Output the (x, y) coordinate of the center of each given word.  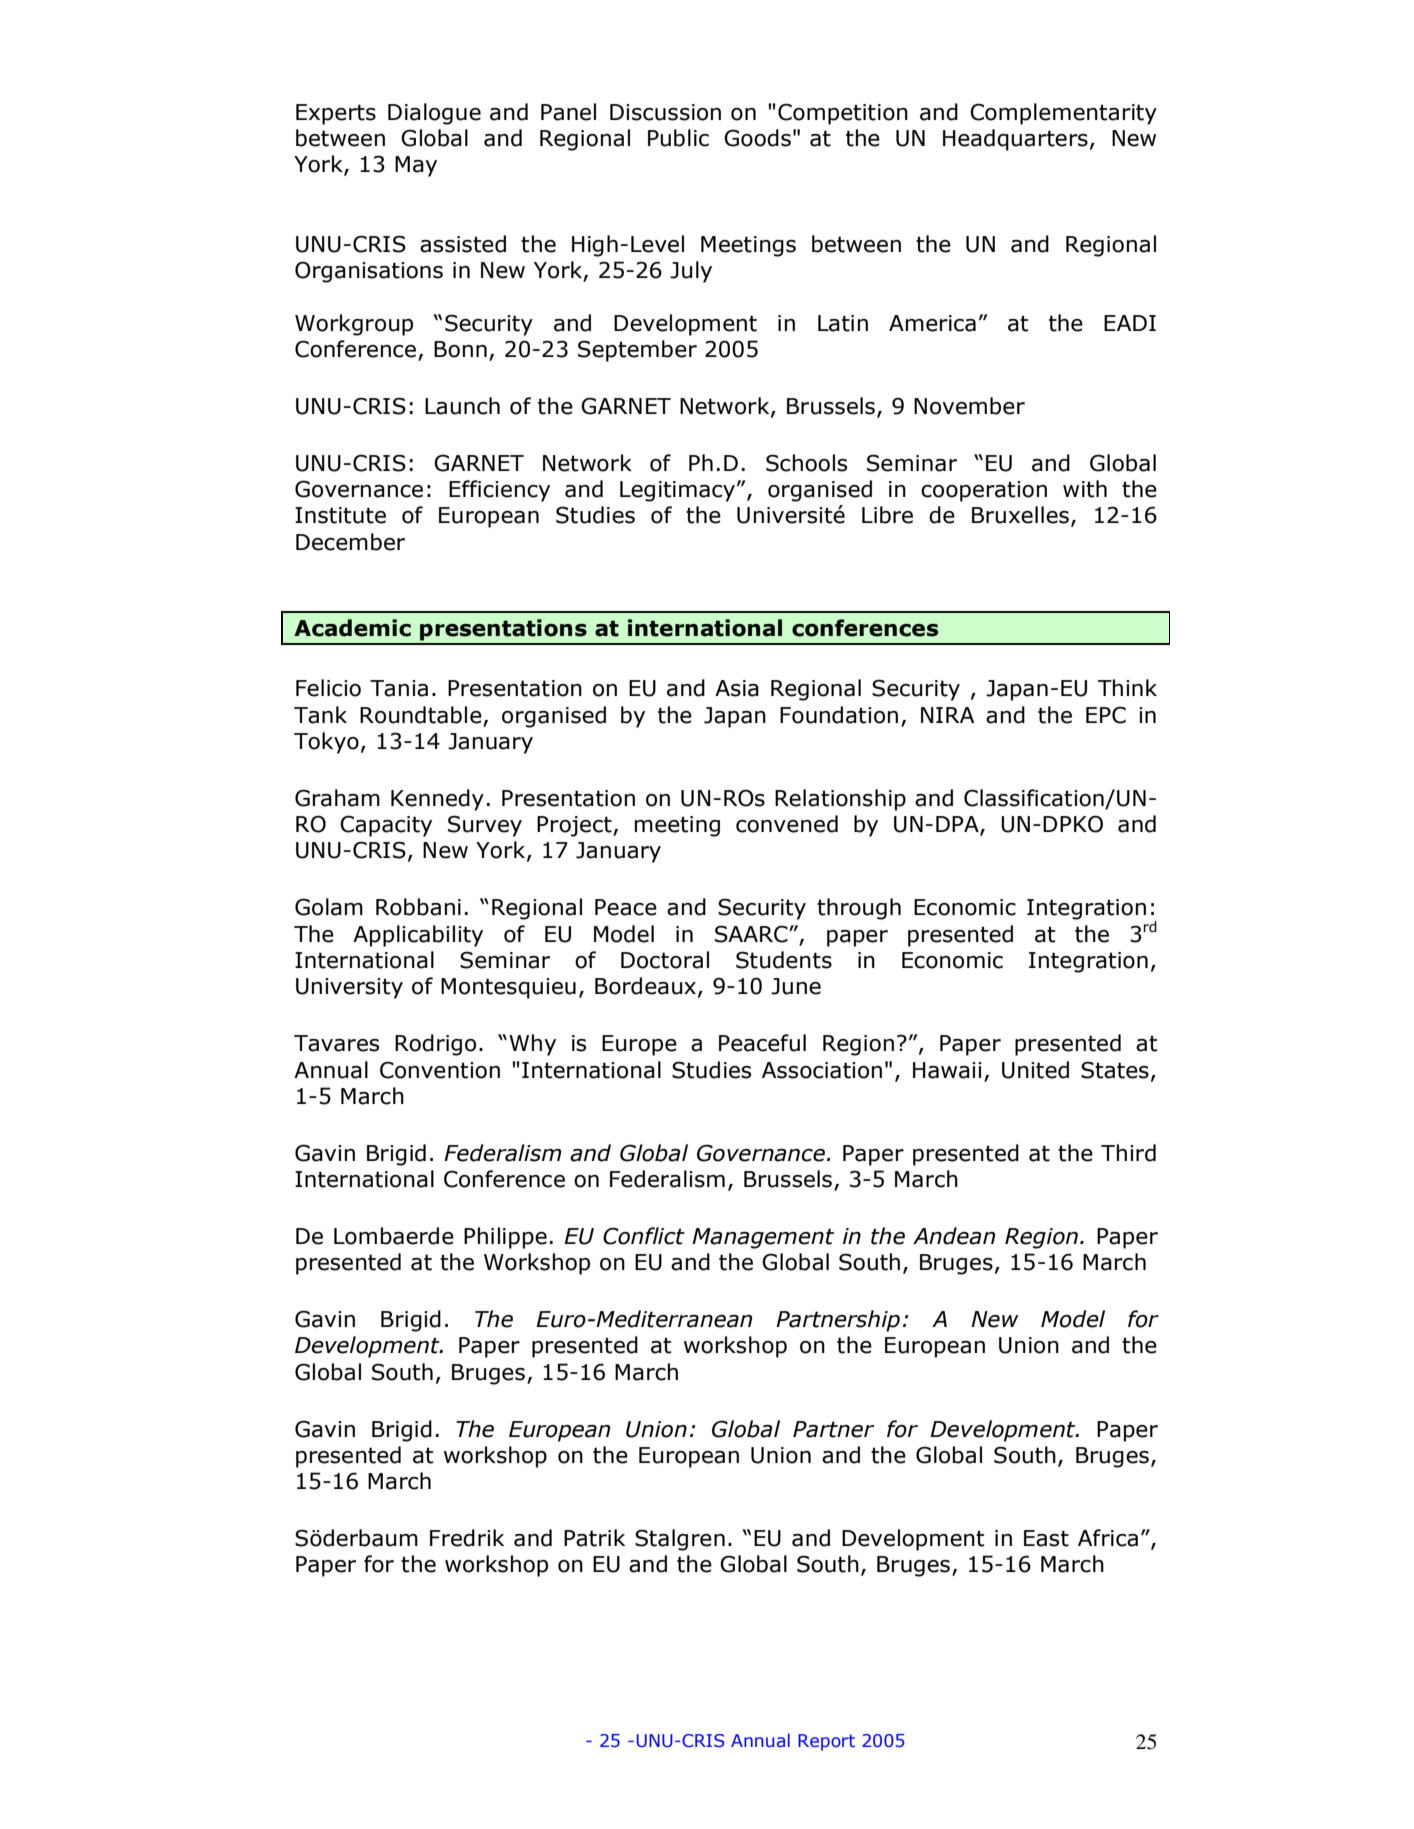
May (416, 166)
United (1035, 1070)
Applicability (418, 936)
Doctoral (665, 960)
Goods (757, 138)
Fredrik (467, 1538)
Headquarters (1015, 140)
